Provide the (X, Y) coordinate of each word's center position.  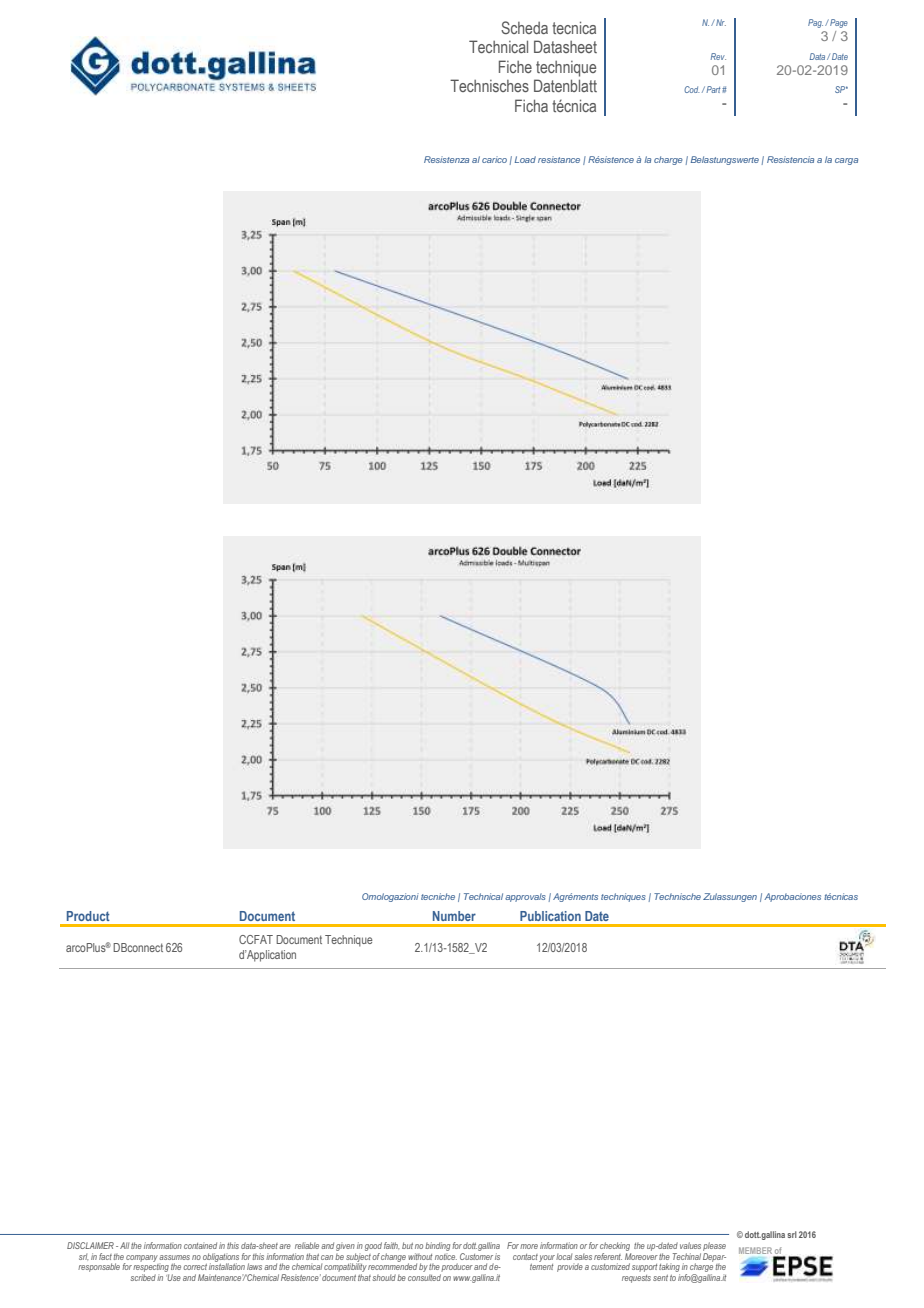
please (714, 1246)
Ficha (531, 105)
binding (437, 1246)
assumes (174, 1257)
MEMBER (756, 1252)
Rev (718, 56)
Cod (691, 89)
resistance (559, 159)
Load (525, 159)
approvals (525, 897)
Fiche (515, 66)
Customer (476, 1255)
